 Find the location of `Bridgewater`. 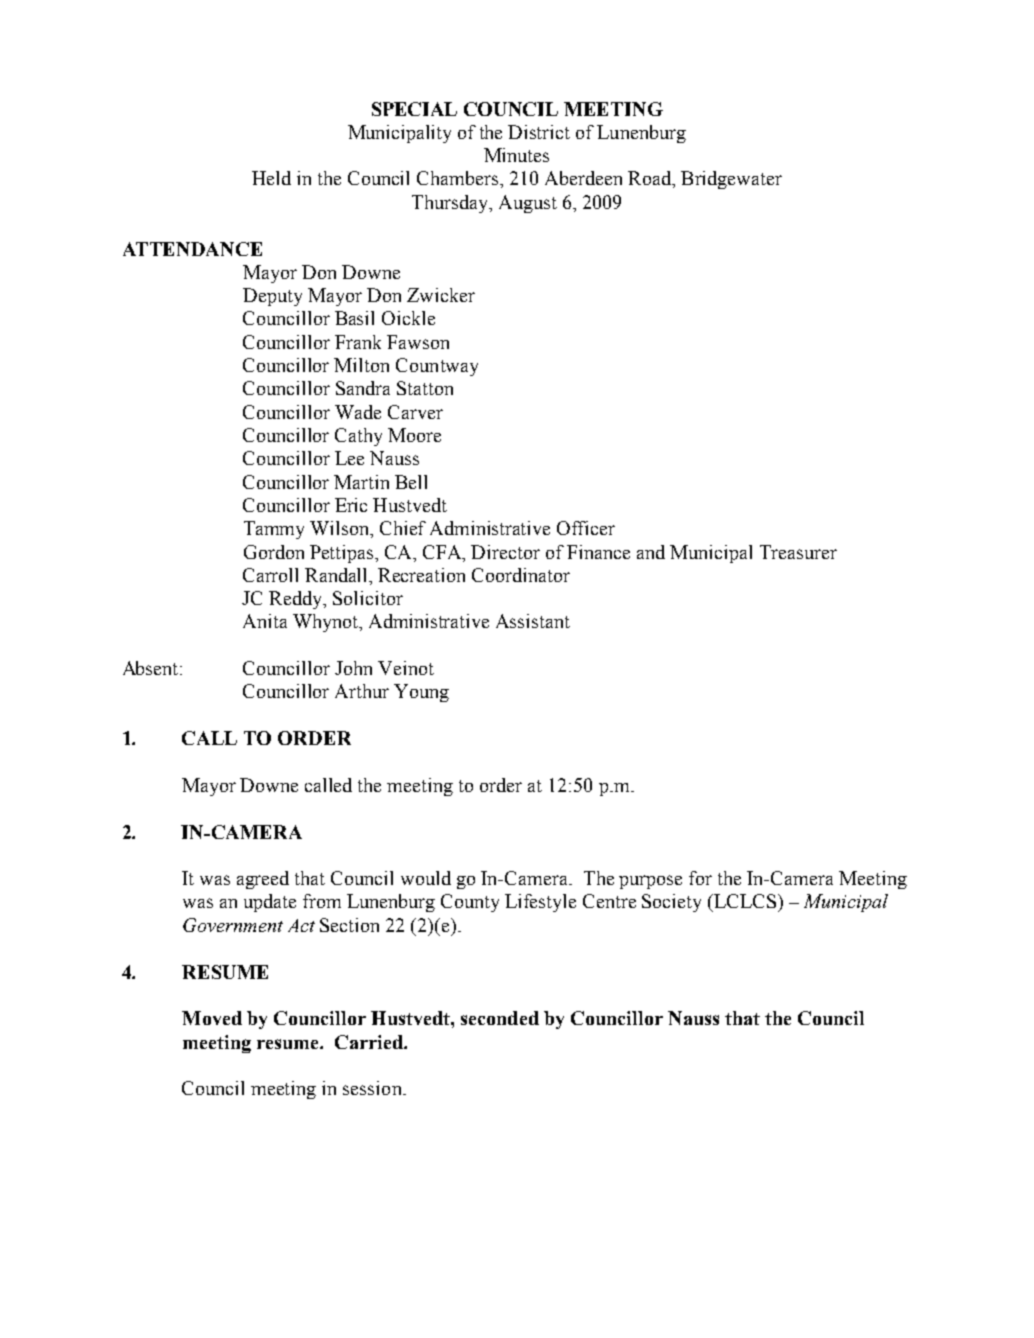

Bridgewater is located at coordinates (731, 180).
